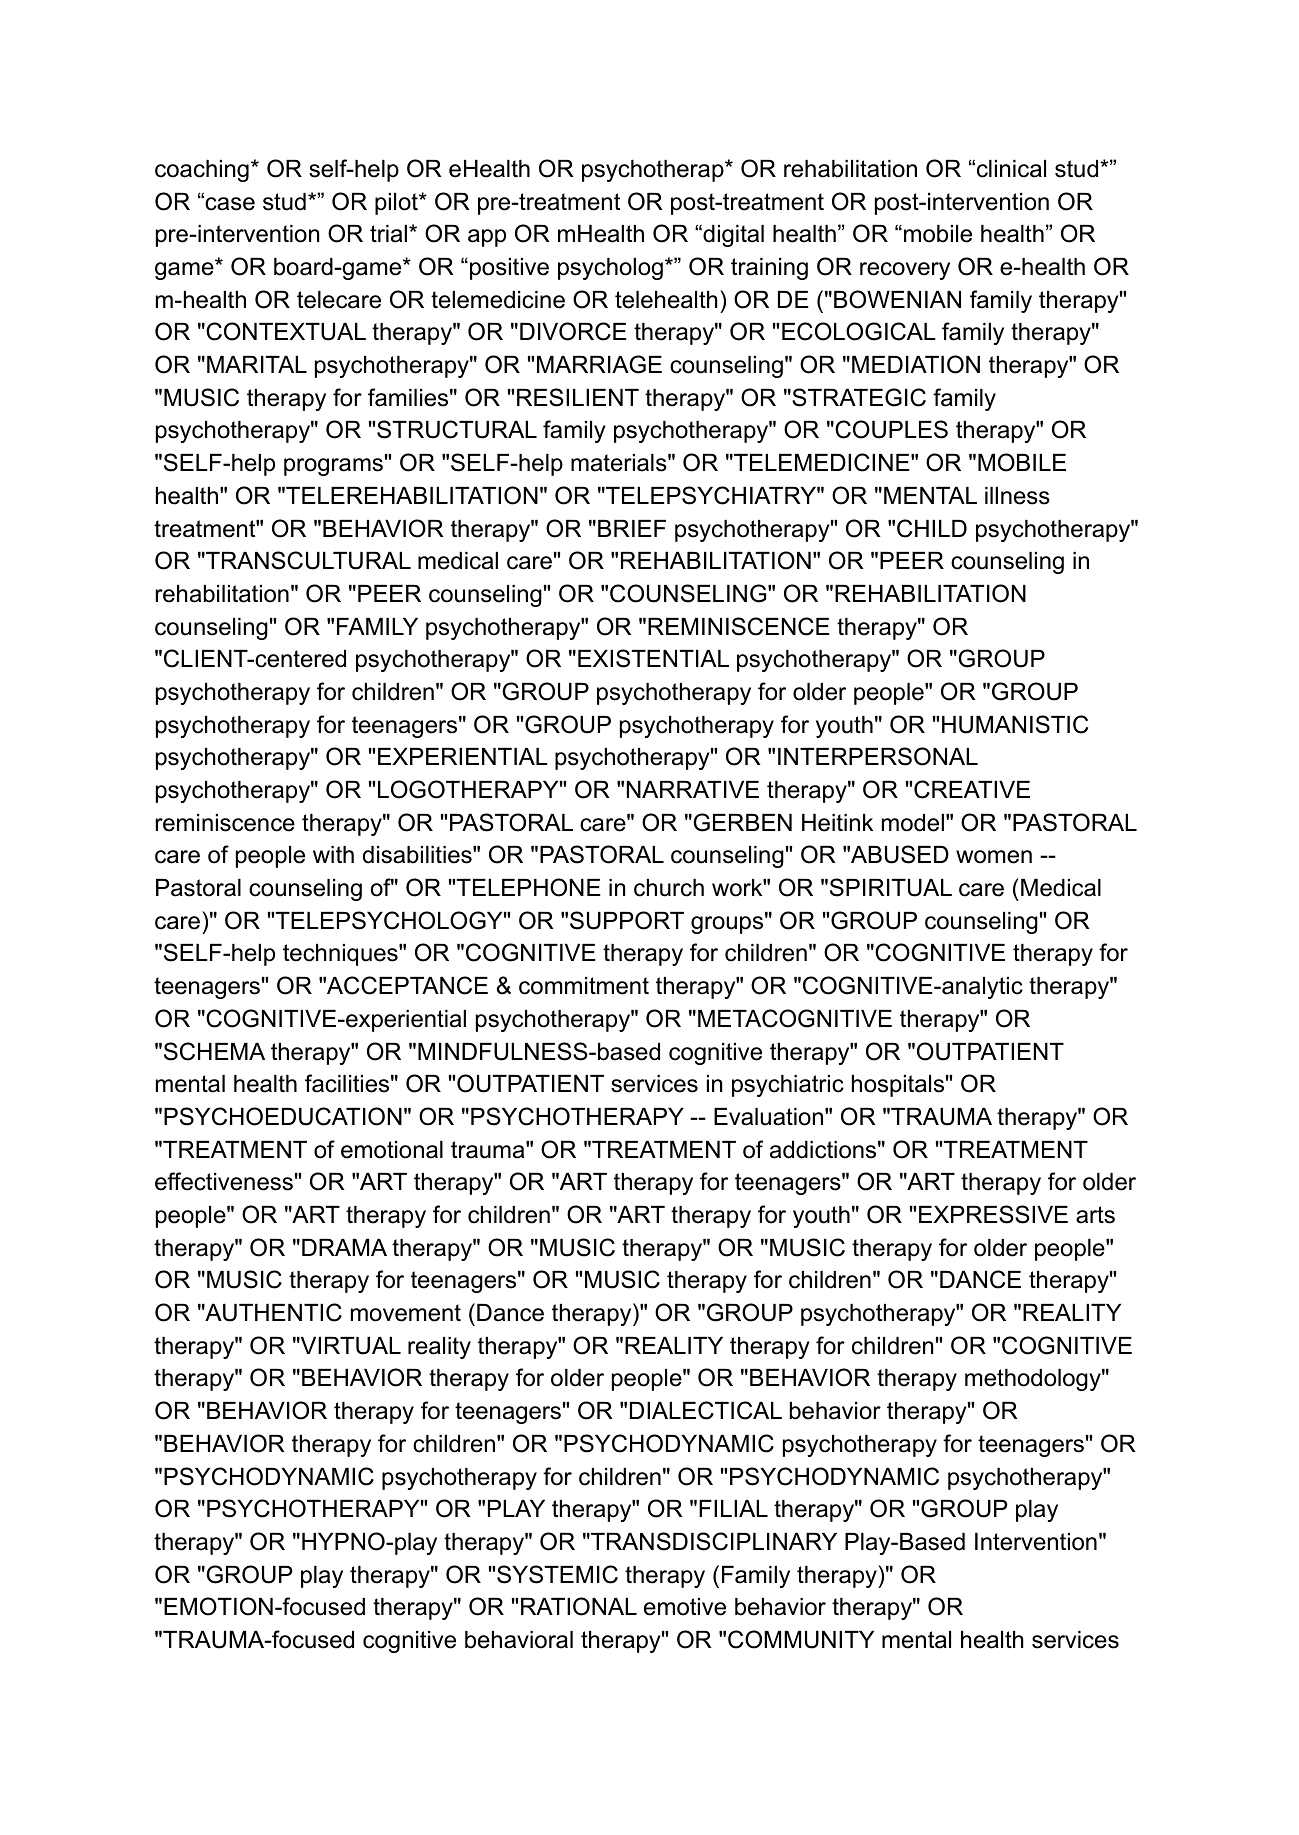 This document has width=1299, height=1835. I want to click on DIALECTICAL, so click(706, 1410).
